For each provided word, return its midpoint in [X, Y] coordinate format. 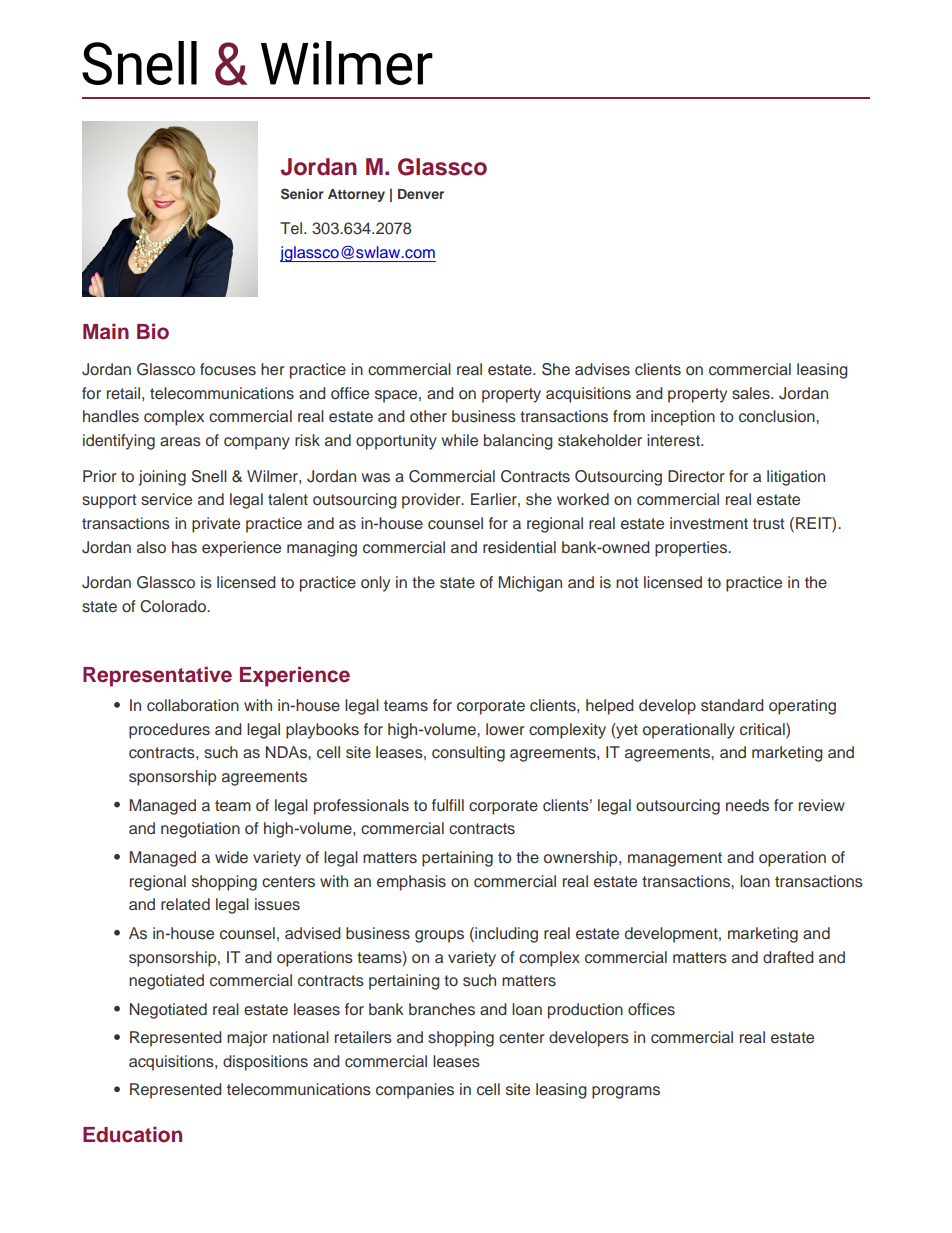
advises [602, 369]
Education [132, 1135]
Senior [302, 194]
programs [626, 1092]
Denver [421, 194]
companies [415, 1091]
